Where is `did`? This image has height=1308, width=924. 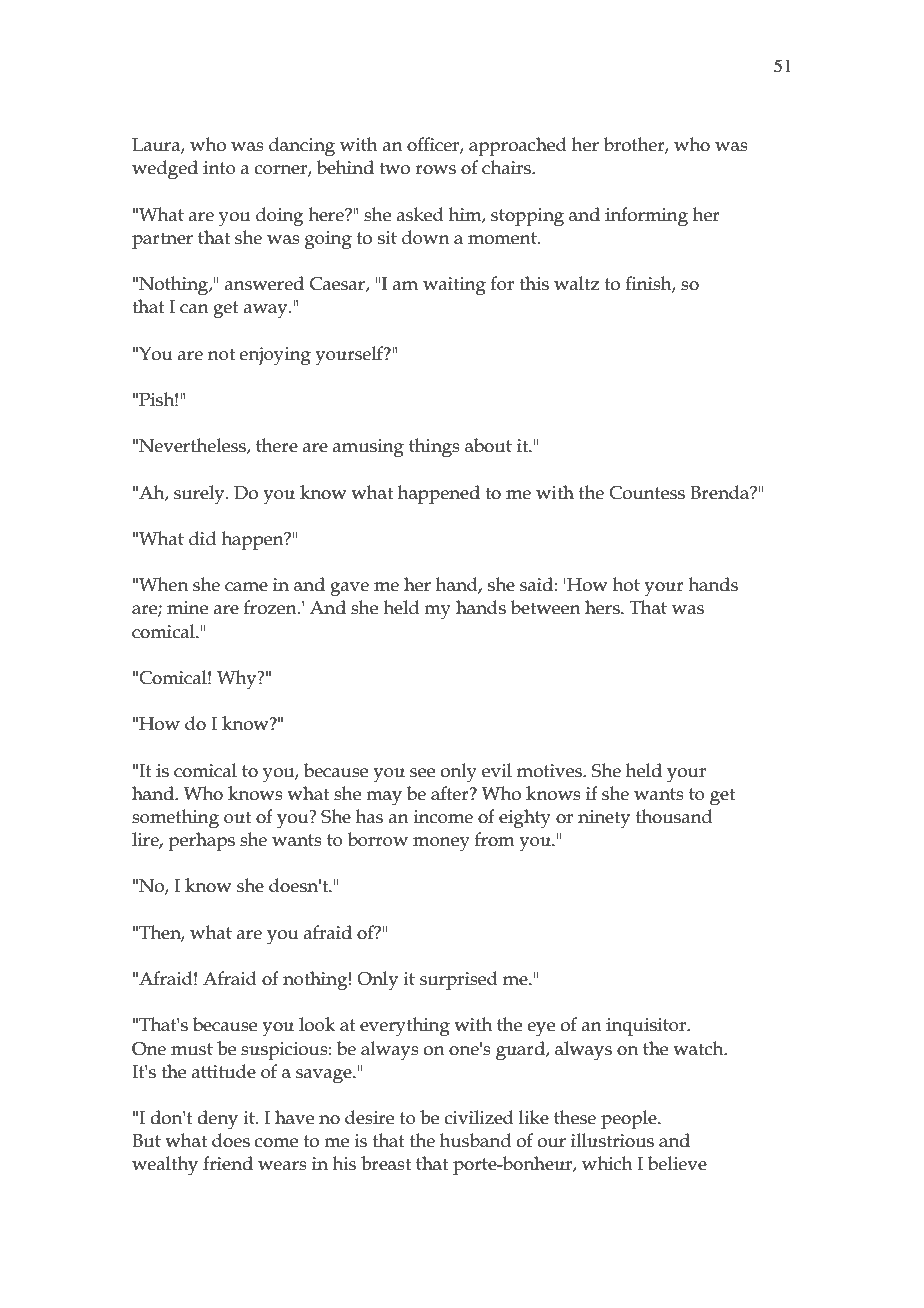 did is located at coordinates (202, 538).
